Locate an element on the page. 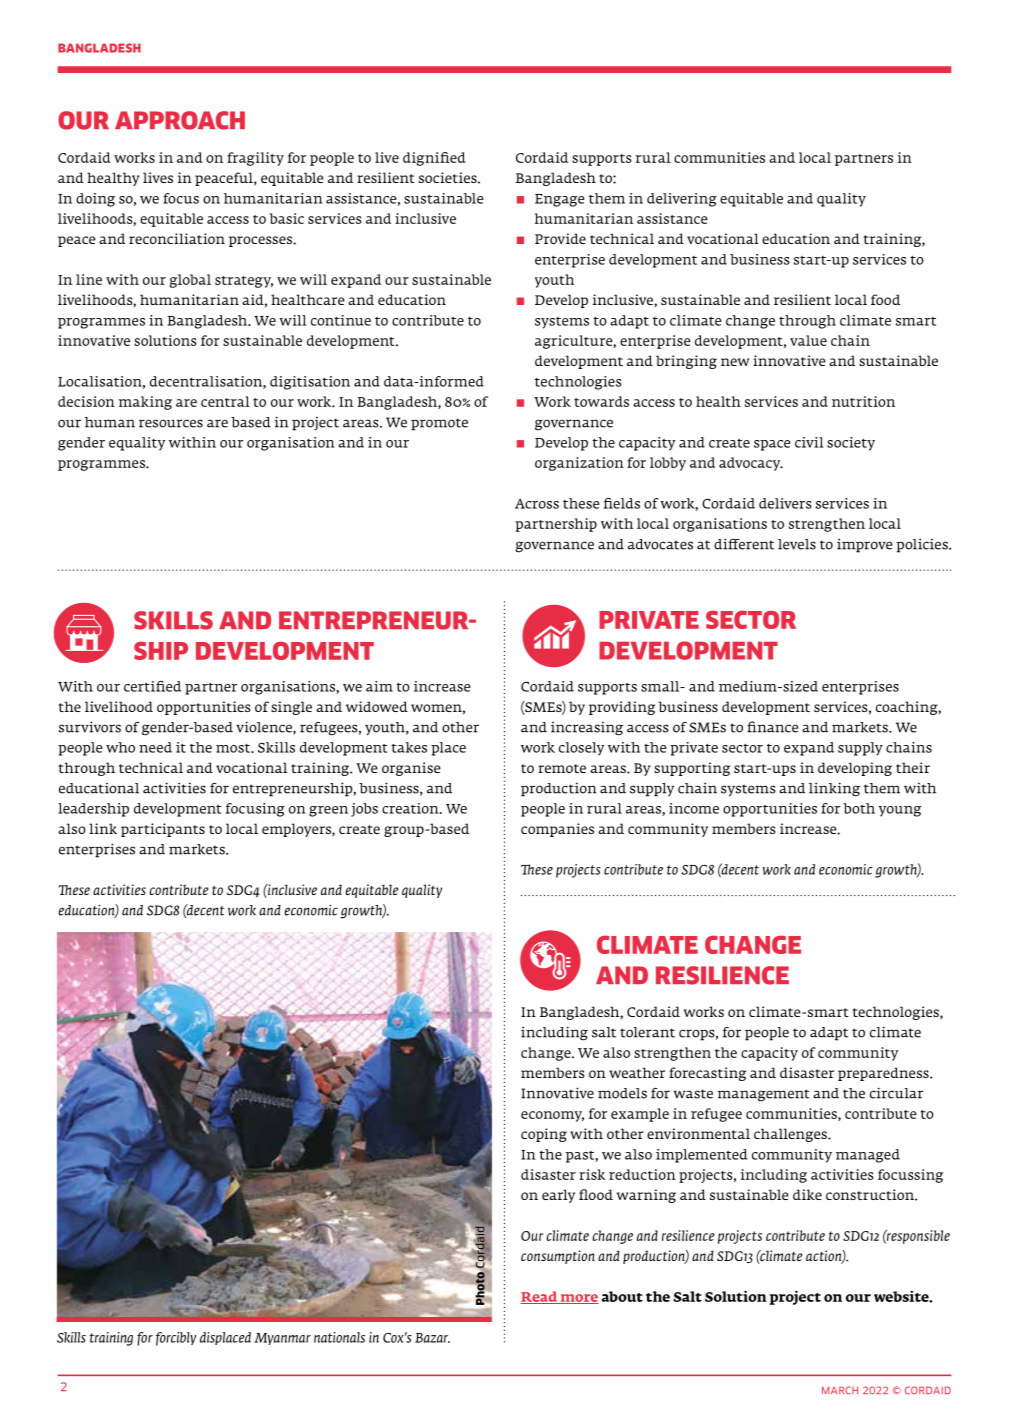 The width and height of the image is (1009, 1427). participants is located at coordinates (163, 830).
